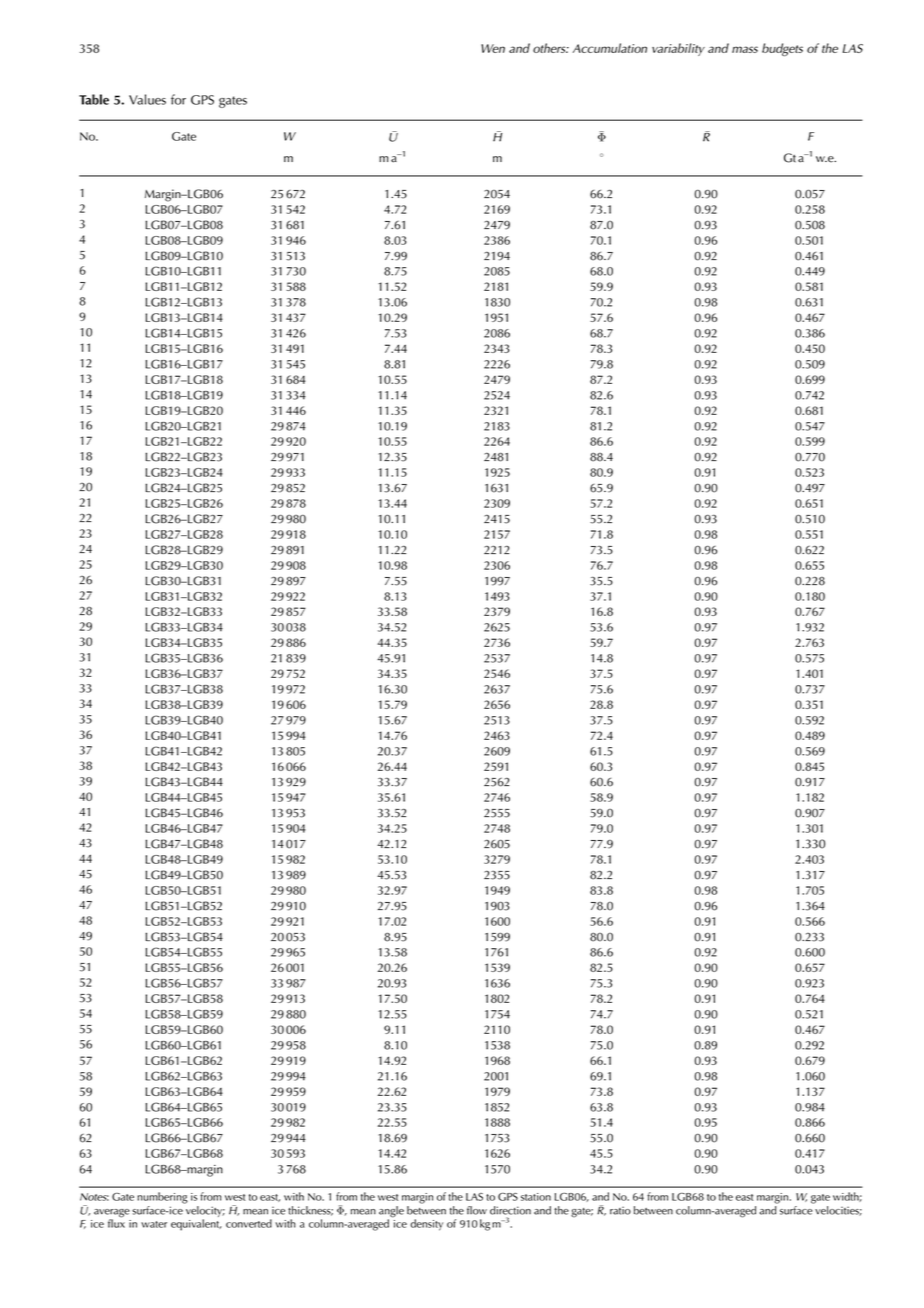  I want to click on velocity, so click(205, 1213).
